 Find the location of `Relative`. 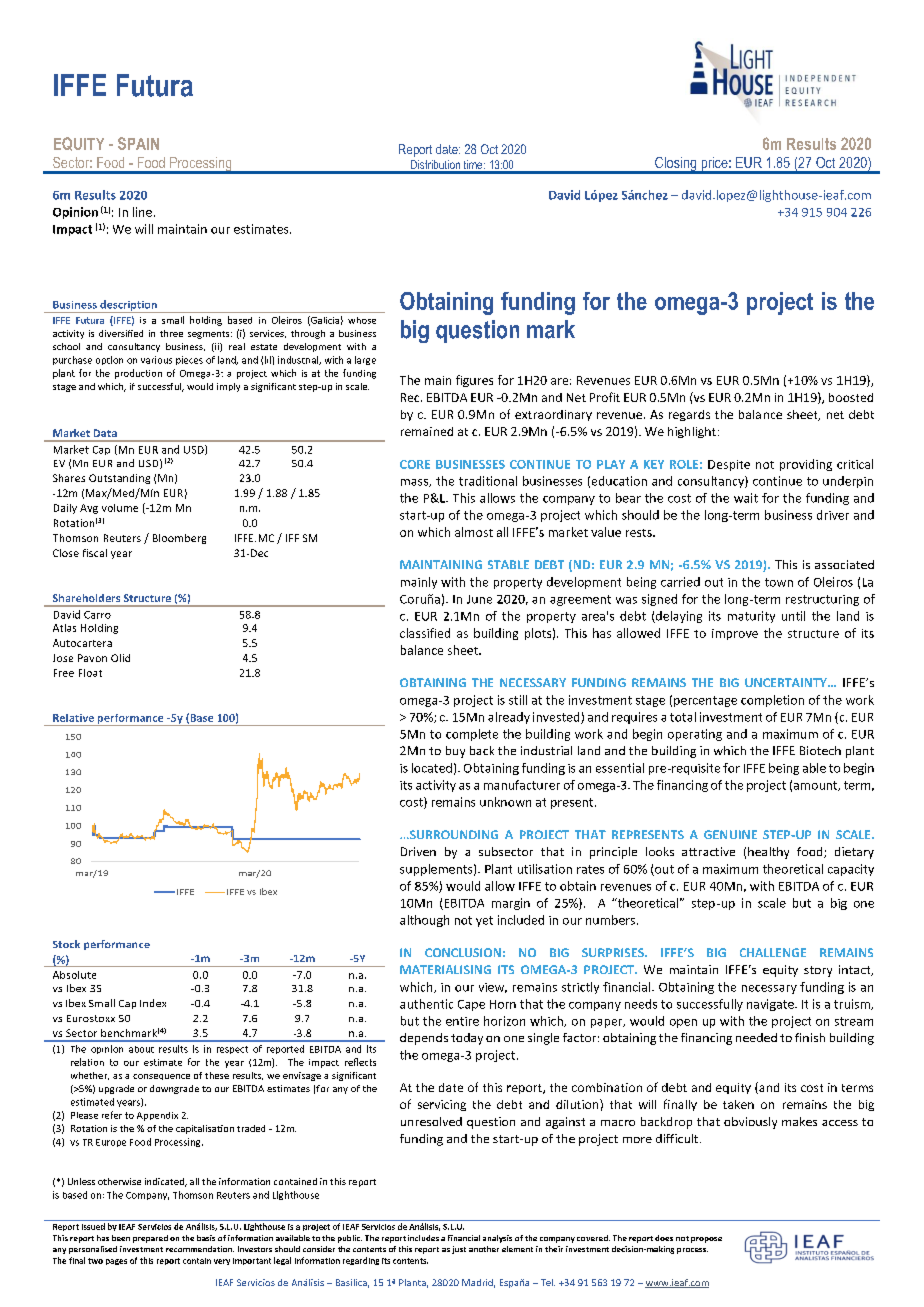

Relative is located at coordinates (73, 718).
